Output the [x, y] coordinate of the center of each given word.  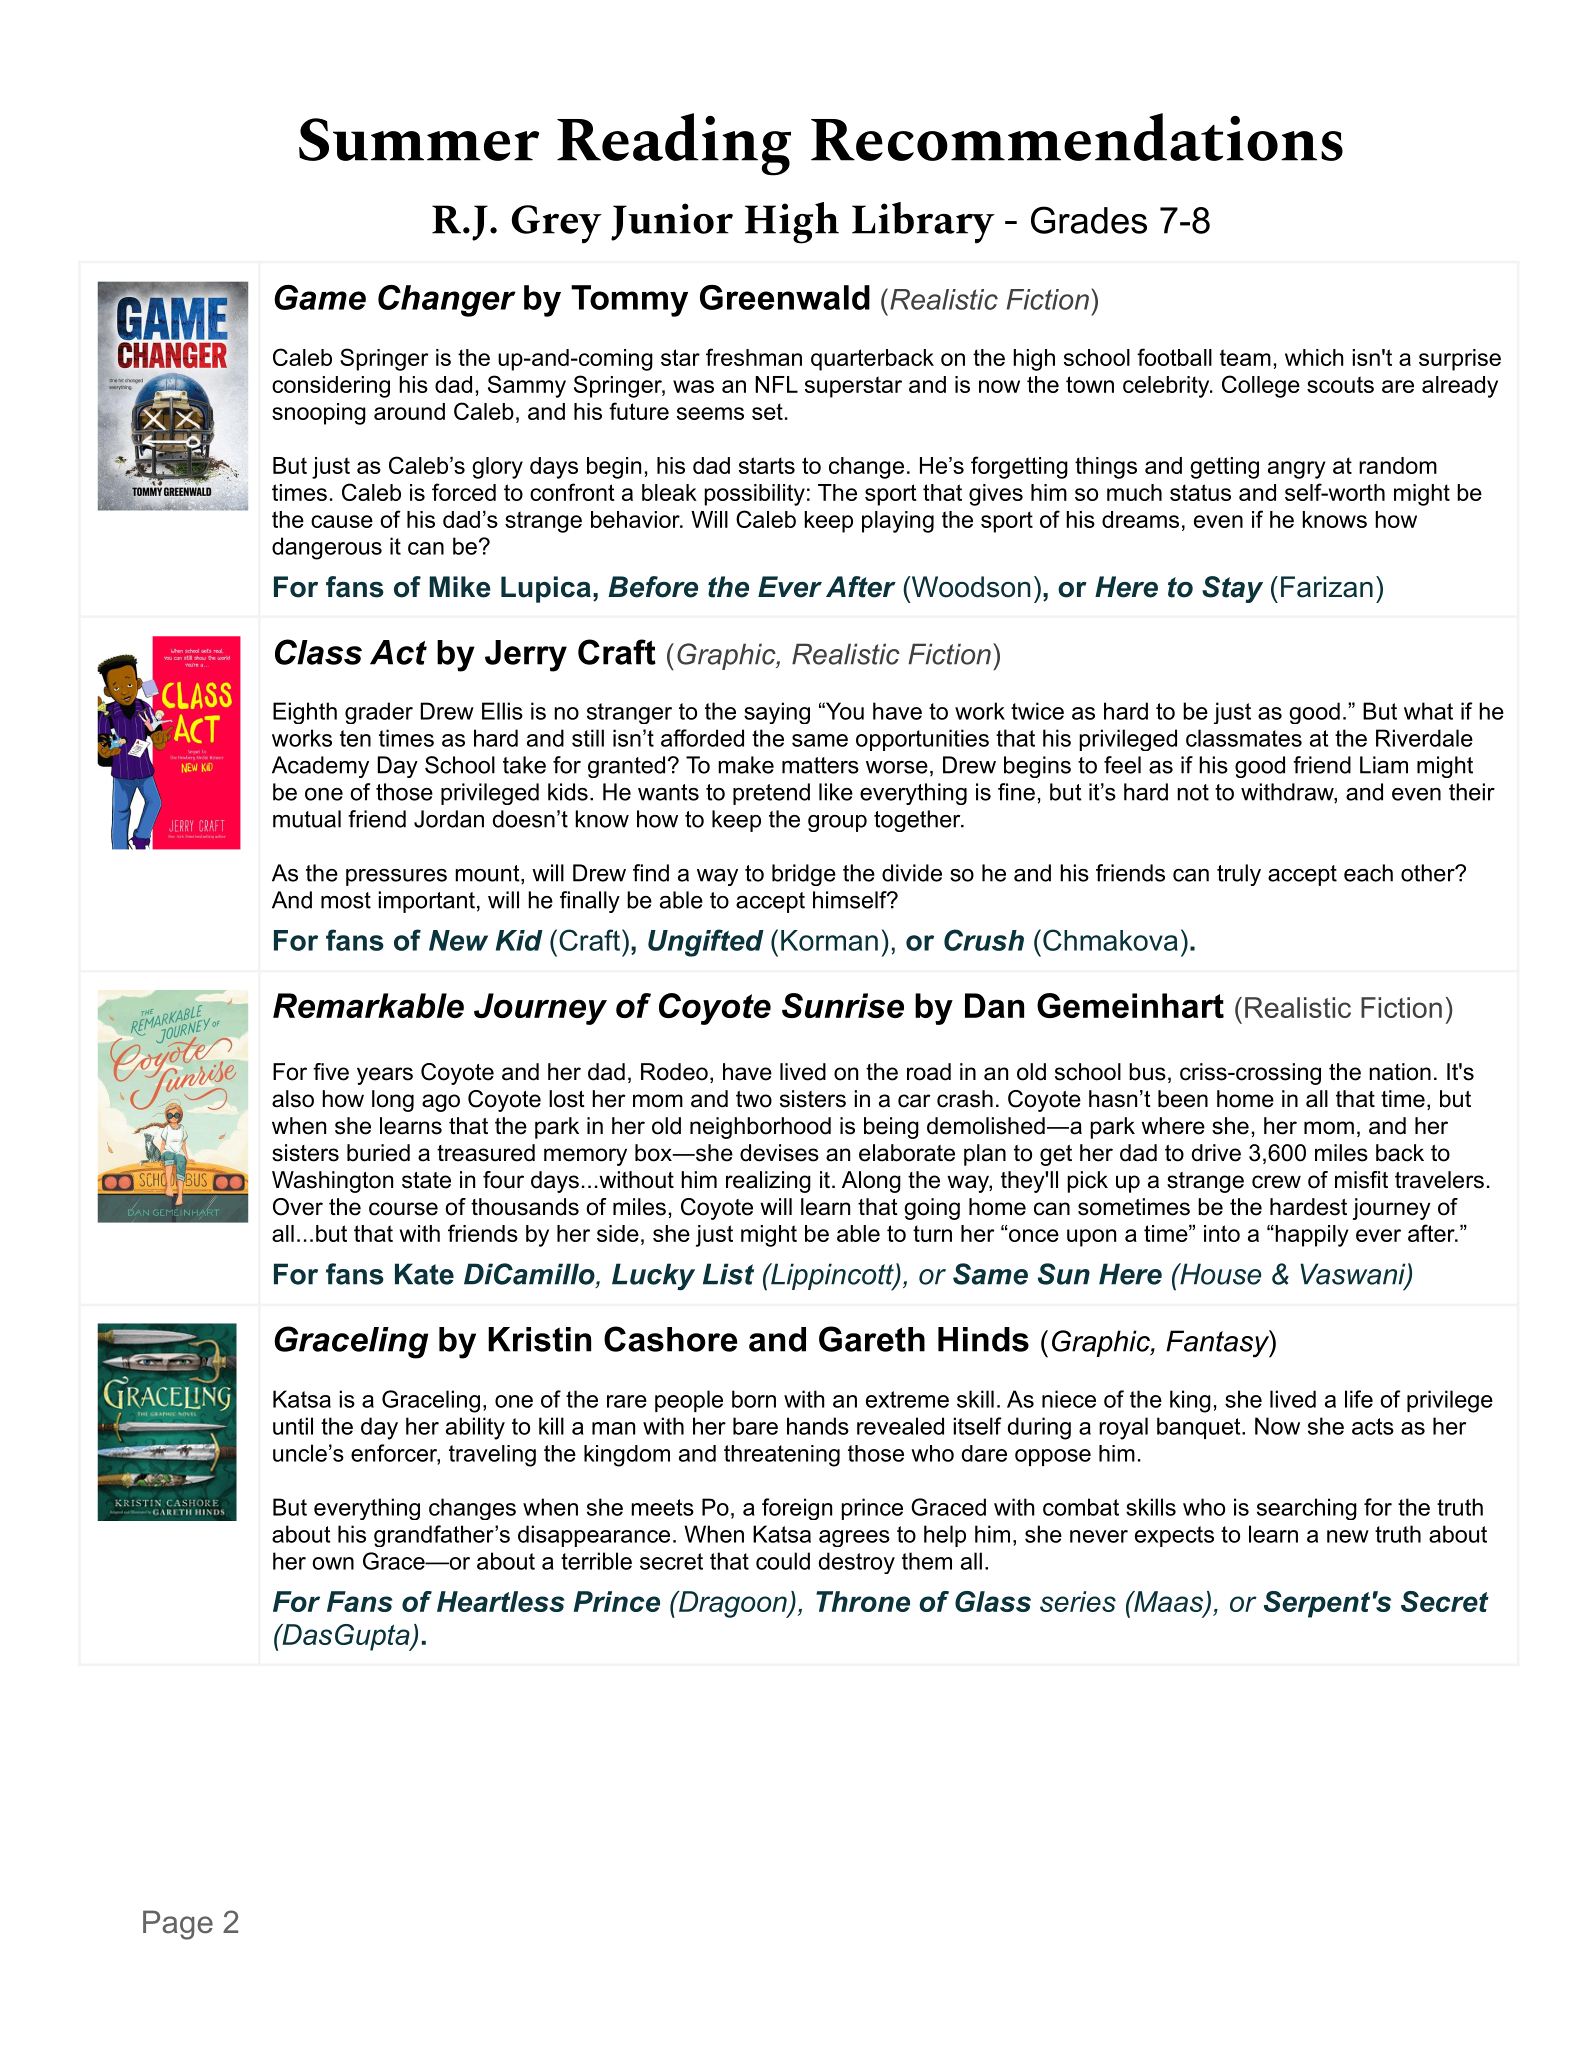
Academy [320, 767]
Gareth [872, 1339]
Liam [1384, 765]
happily [1310, 1236]
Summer [419, 139]
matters [820, 765]
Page [178, 1925]
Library [923, 223]
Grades [1089, 220]
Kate [424, 1274]
